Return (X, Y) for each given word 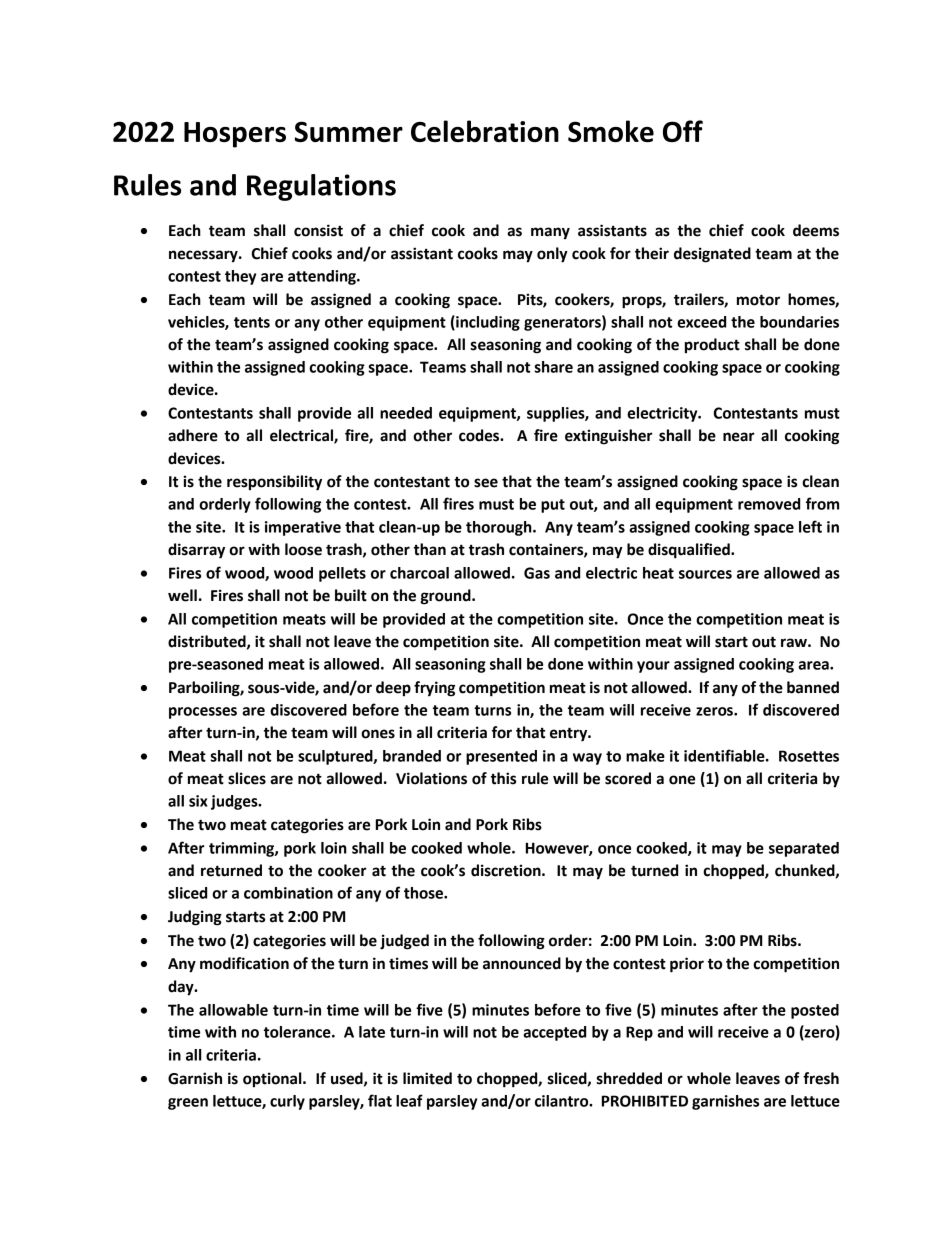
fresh (821, 1078)
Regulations (321, 187)
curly (287, 1102)
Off (683, 131)
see (486, 483)
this (503, 778)
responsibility (274, 483)
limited (427, 1078)
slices (247, 778)
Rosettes (809, 756)
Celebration (485, 131)
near (739, 437)
